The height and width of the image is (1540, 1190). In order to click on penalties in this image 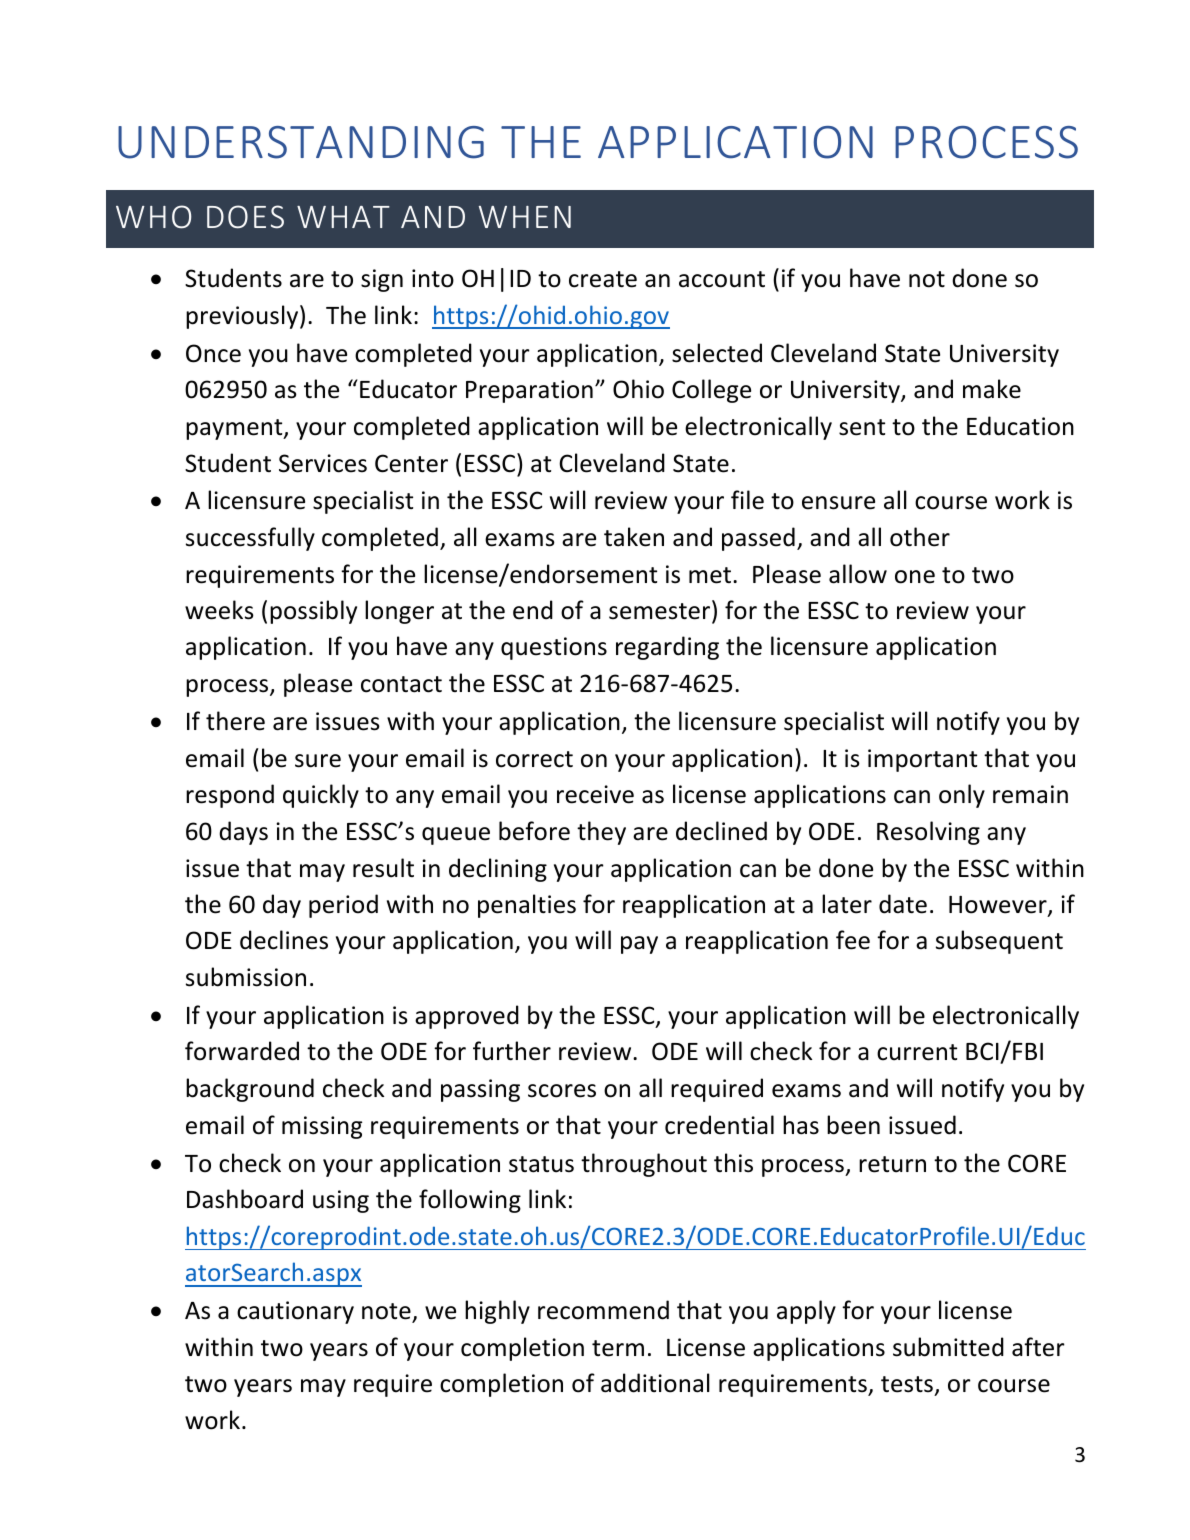, I will do `click(527, 906)`.
